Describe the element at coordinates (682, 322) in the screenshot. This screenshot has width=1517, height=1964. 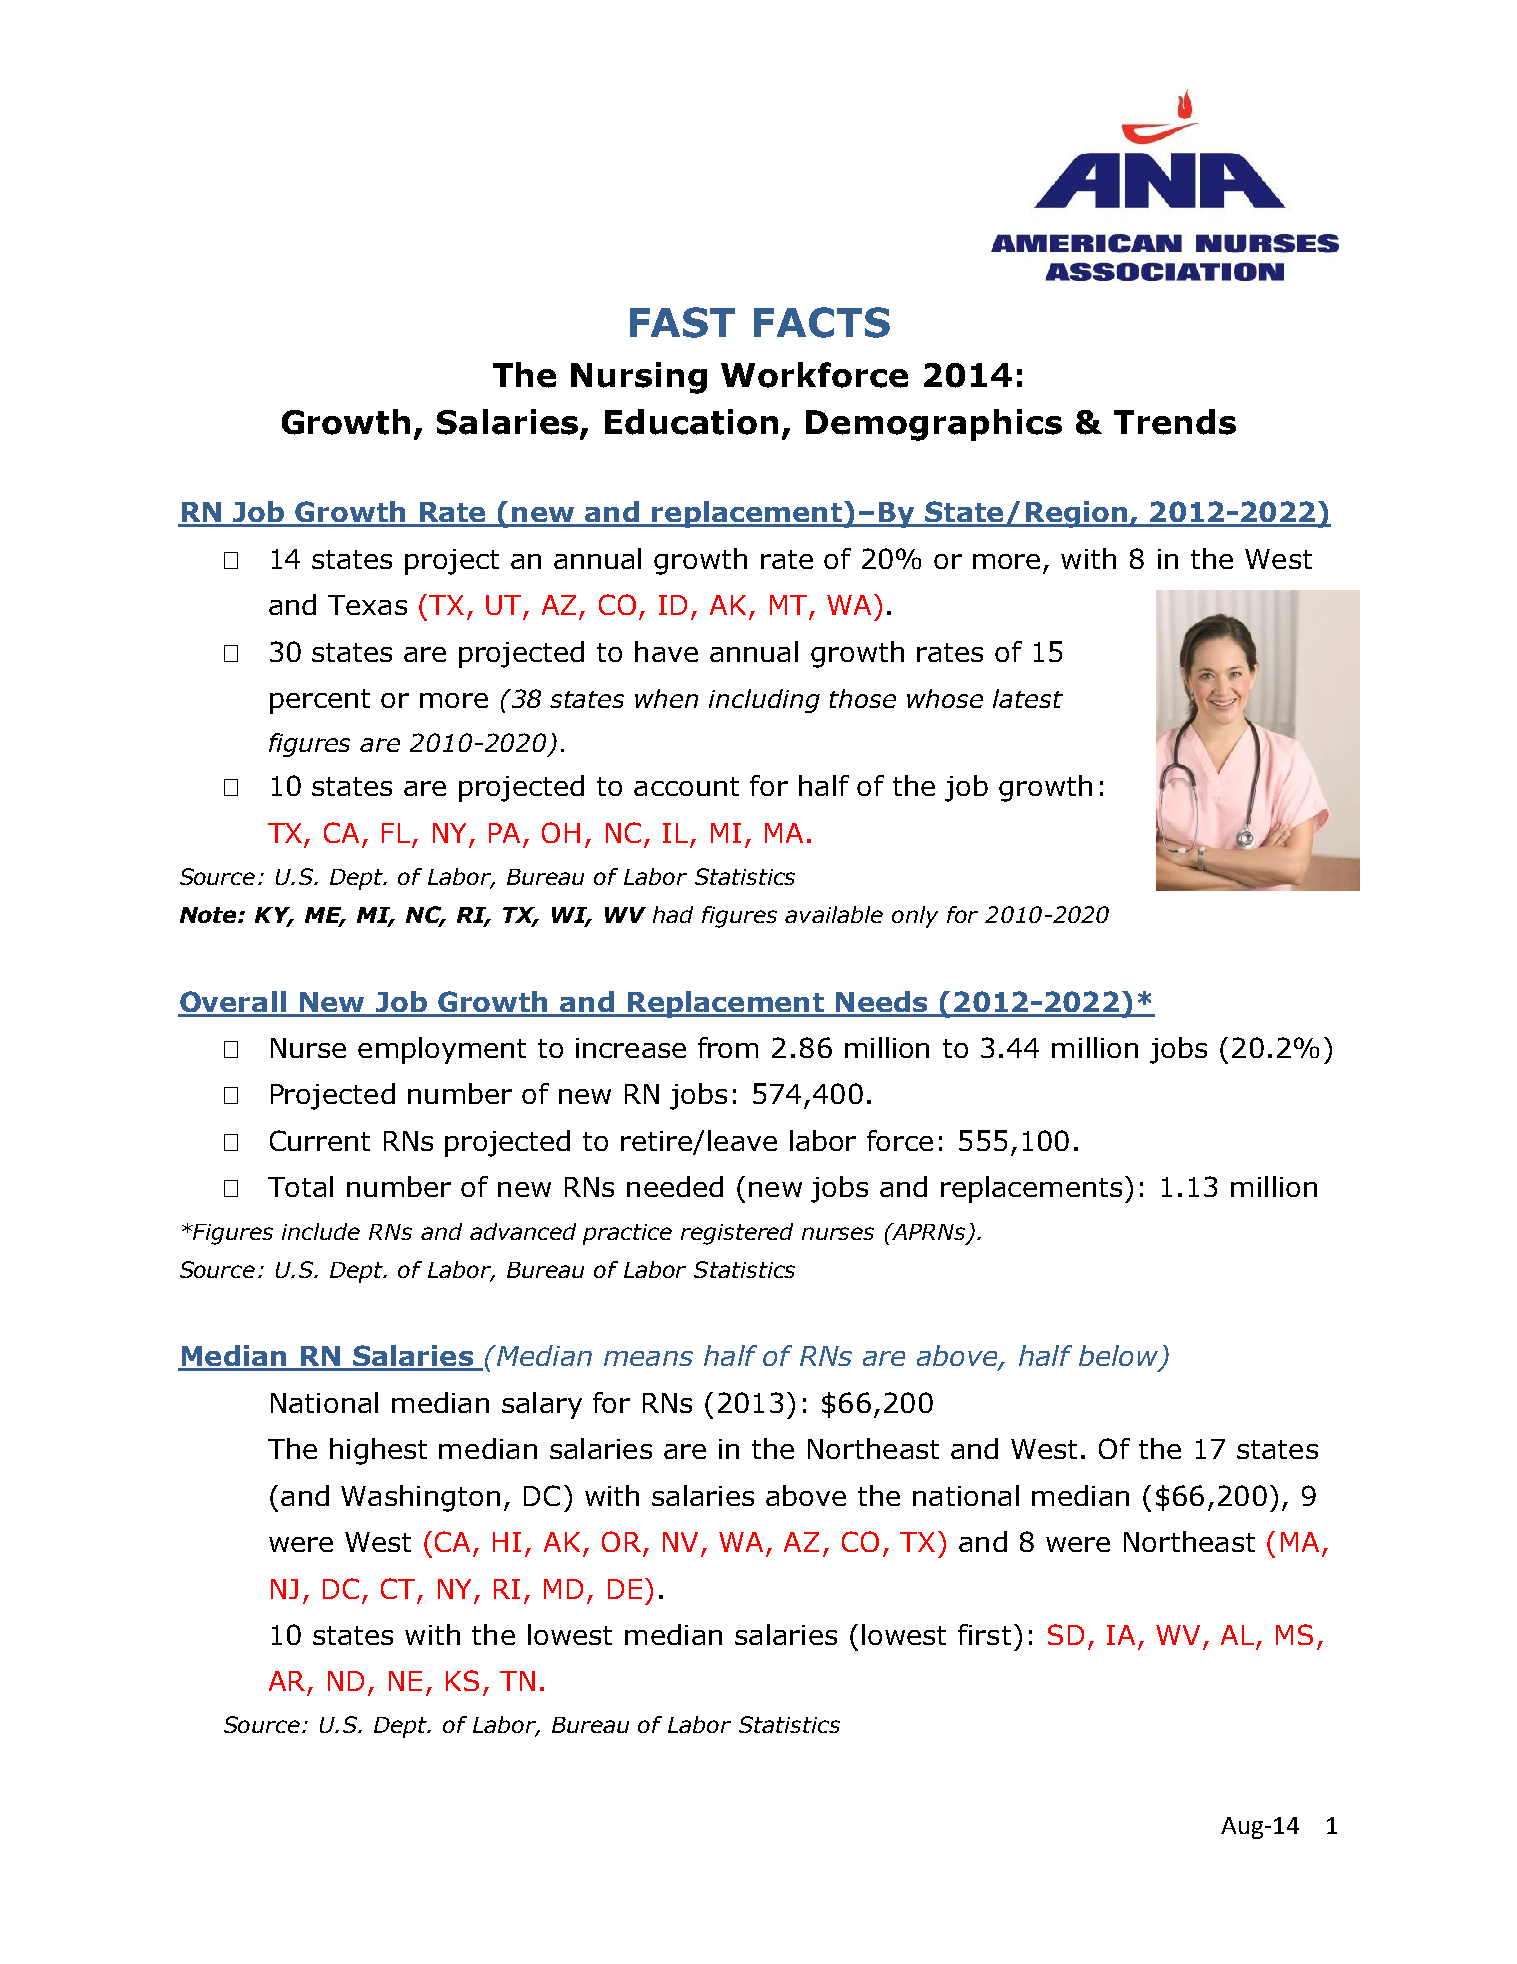
I see `FAST` at that location.
